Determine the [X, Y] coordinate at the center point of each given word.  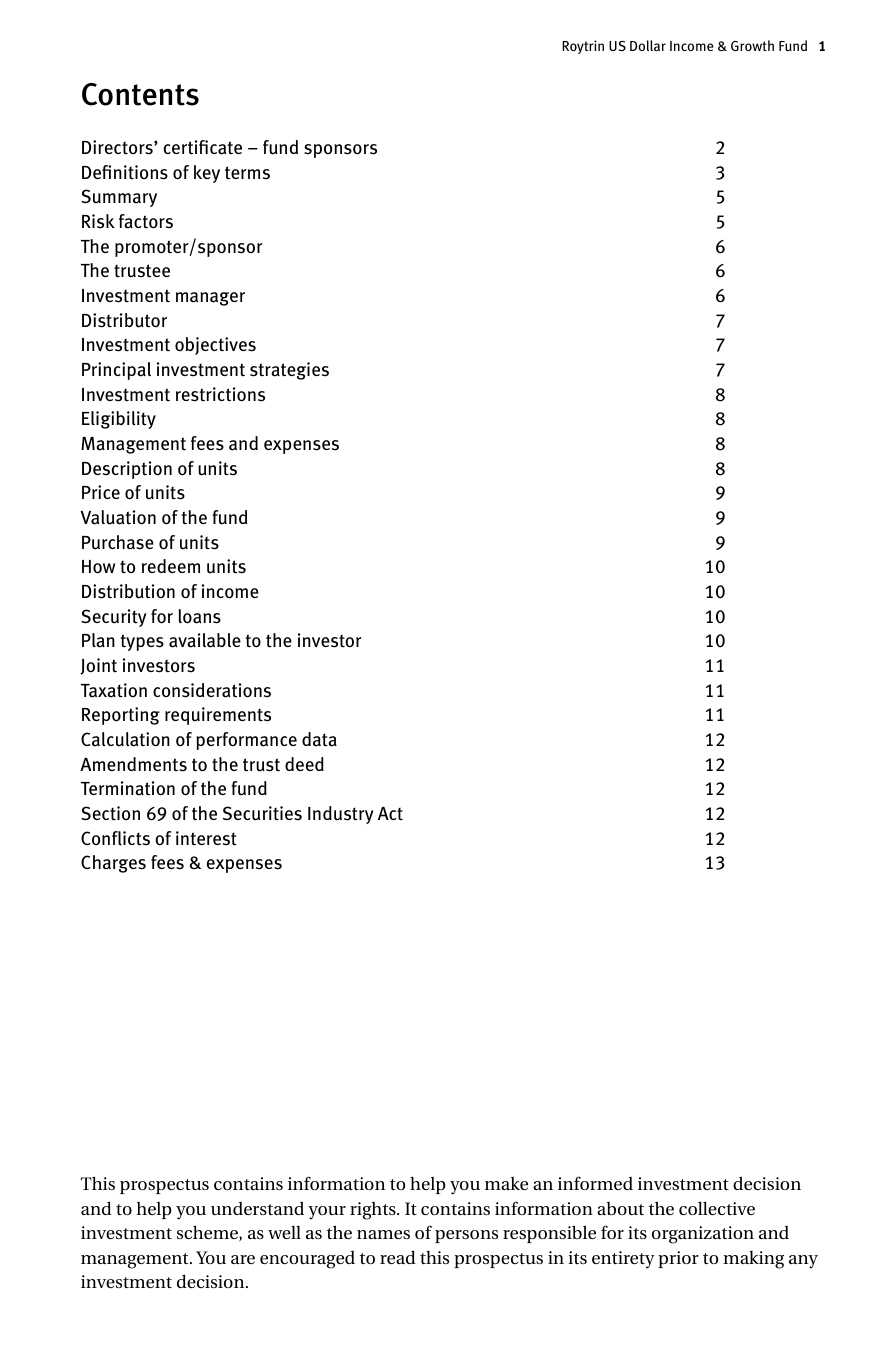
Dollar [648, 45]
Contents [140, 94]
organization [703, 1235]
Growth [752, 45]
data [319, 739]
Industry [341, 815]
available [205, 640]
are [243, 1259]
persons [466, 1236]
